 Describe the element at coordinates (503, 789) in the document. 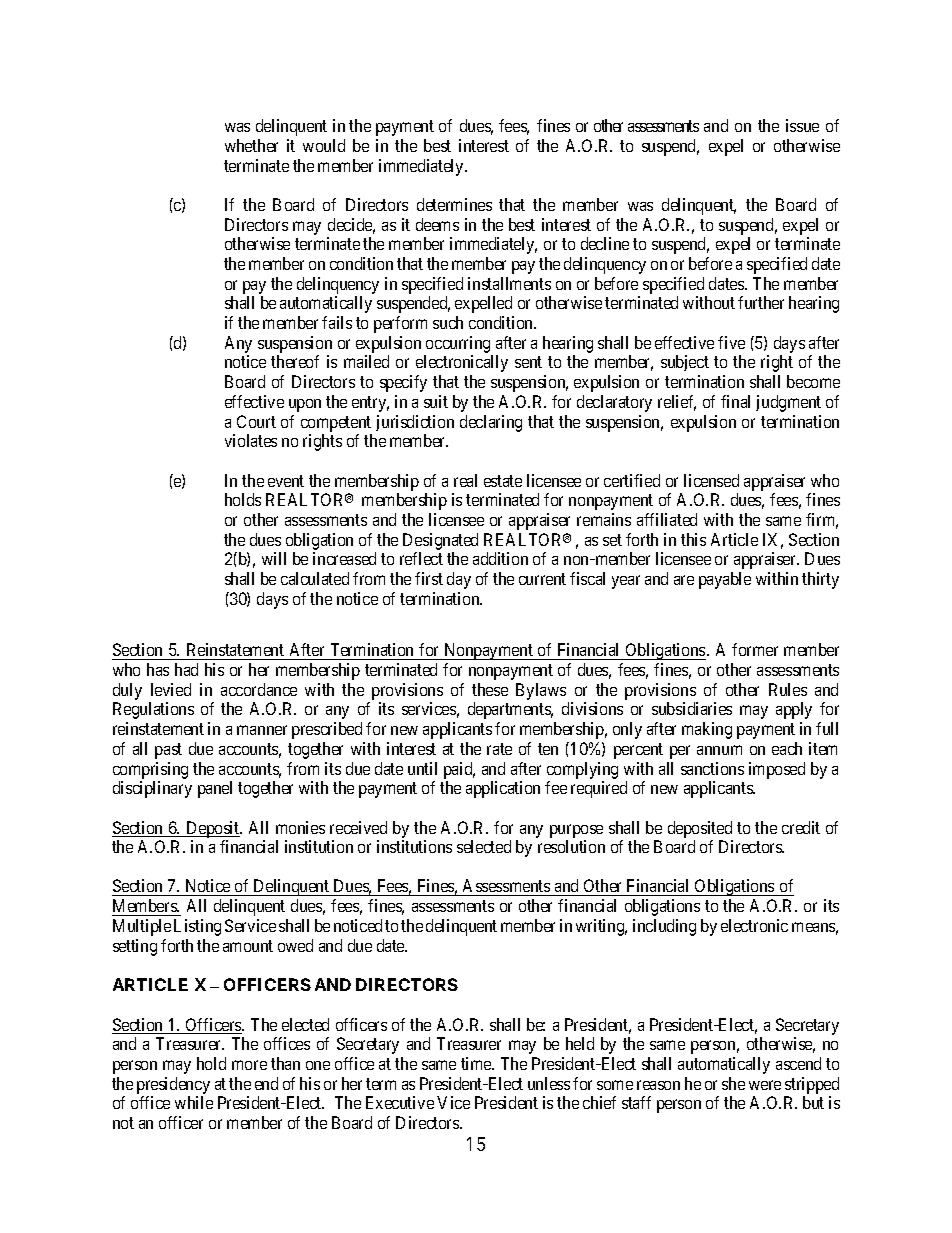

I see `application` at that location.
